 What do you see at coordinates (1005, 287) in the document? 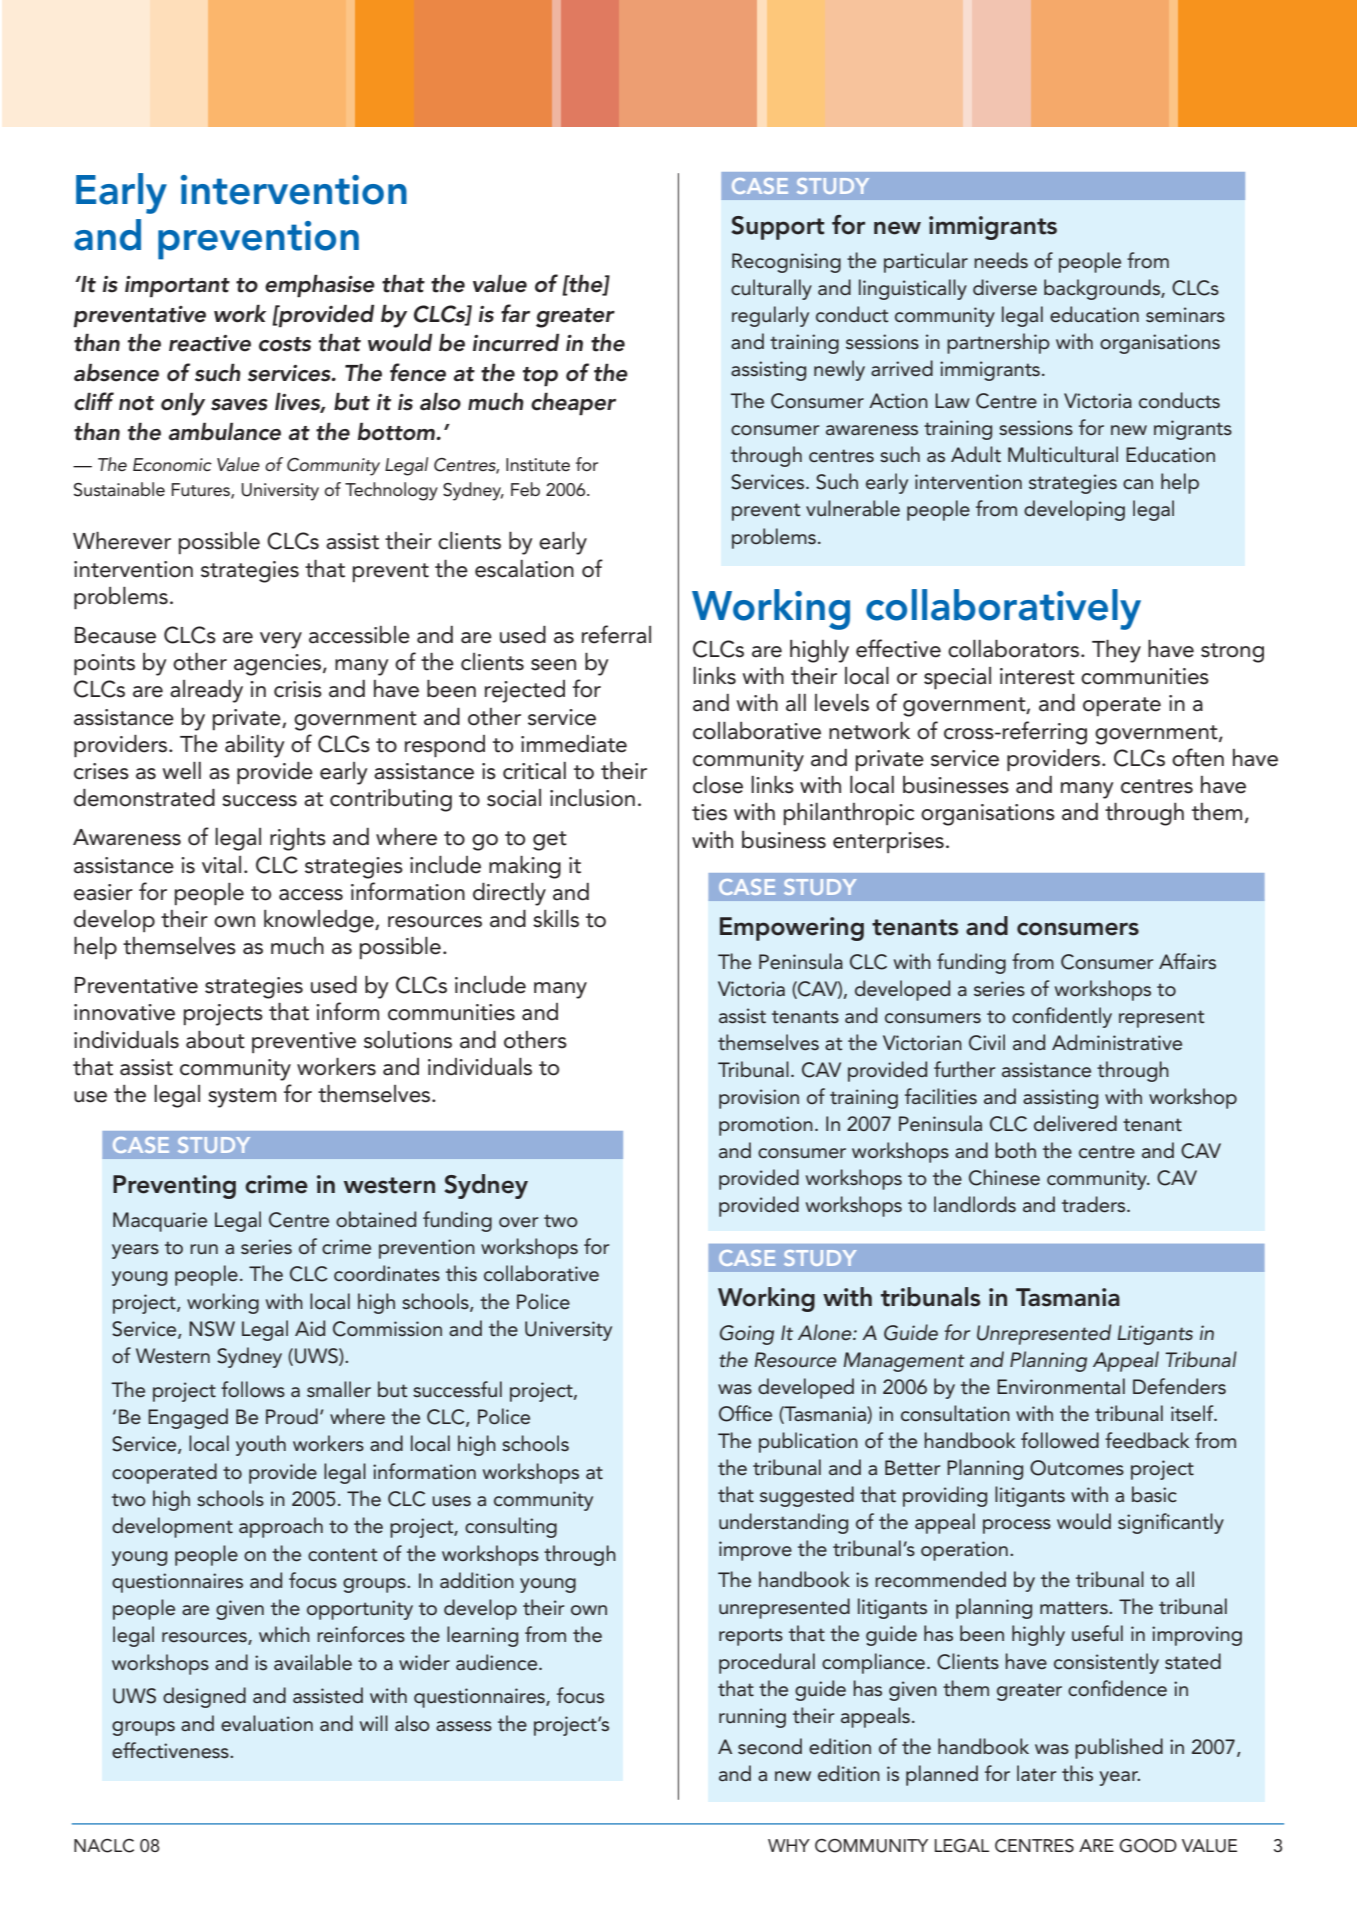
I see `diverse` at bounding box center [1005, 287].
